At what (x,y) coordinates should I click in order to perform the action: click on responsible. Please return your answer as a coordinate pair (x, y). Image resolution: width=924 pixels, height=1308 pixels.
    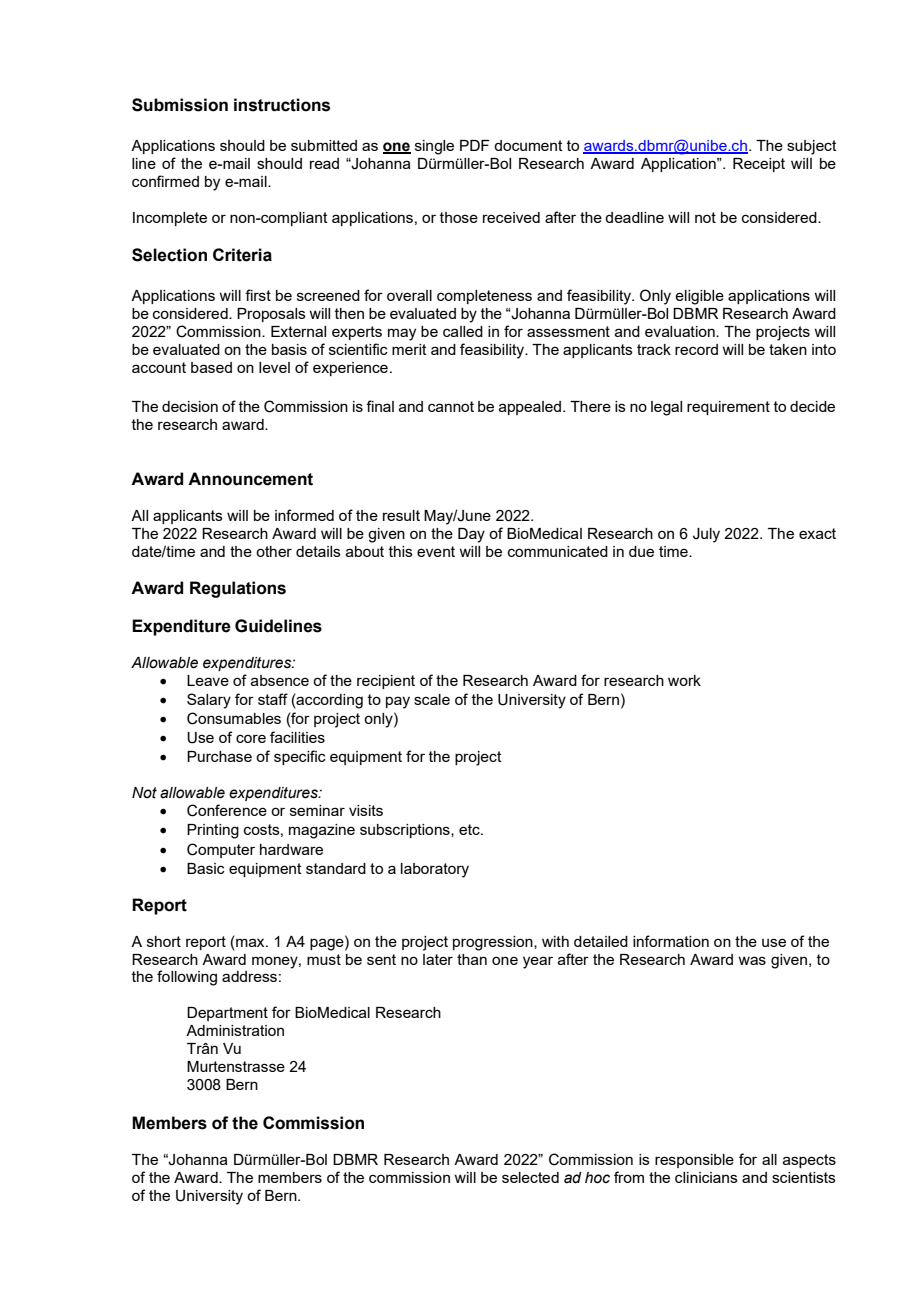
    Looking at the image, I should click on (694, 1161).
